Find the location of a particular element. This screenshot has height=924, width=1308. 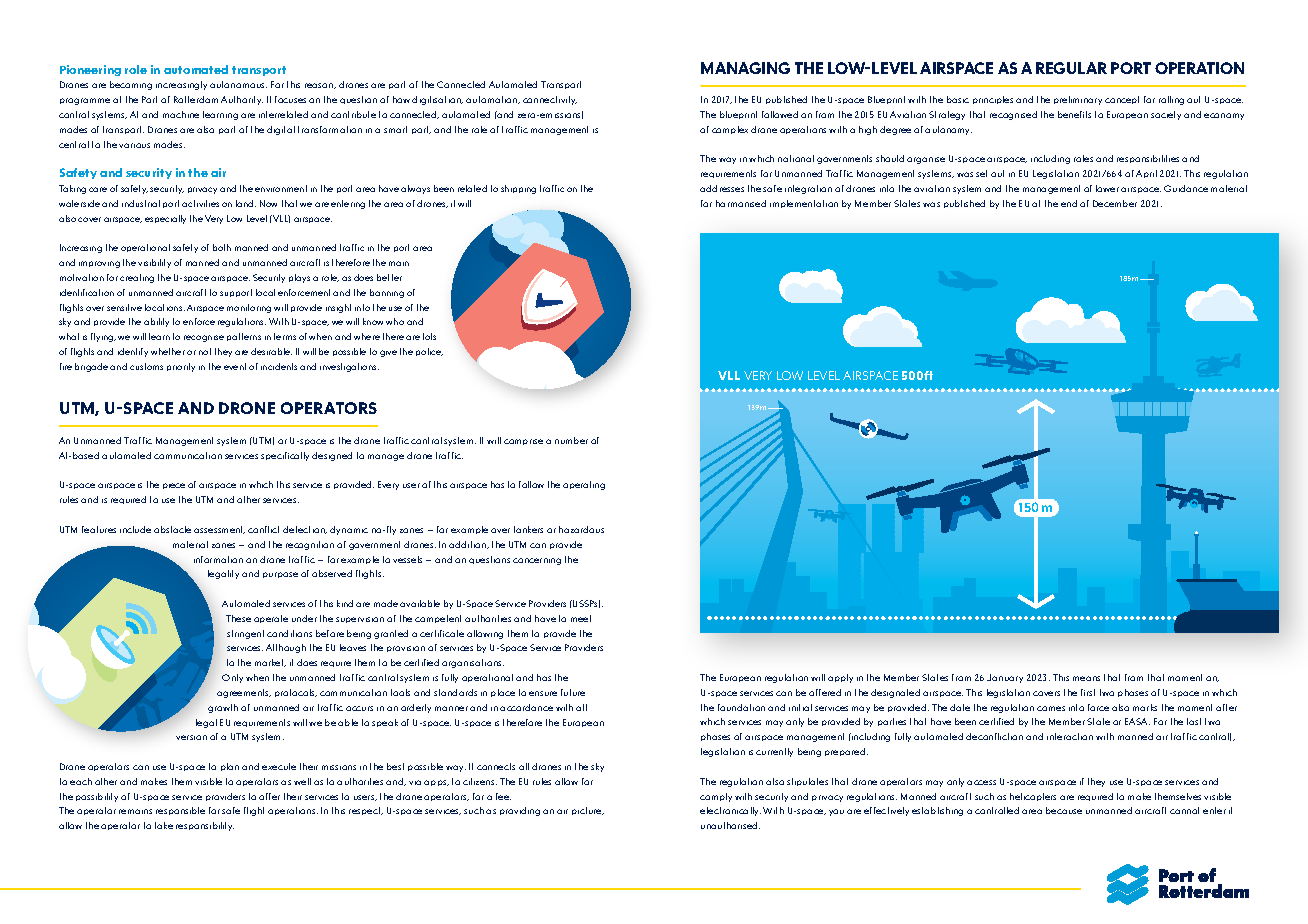

meet is located at coordinates (581, 618).
